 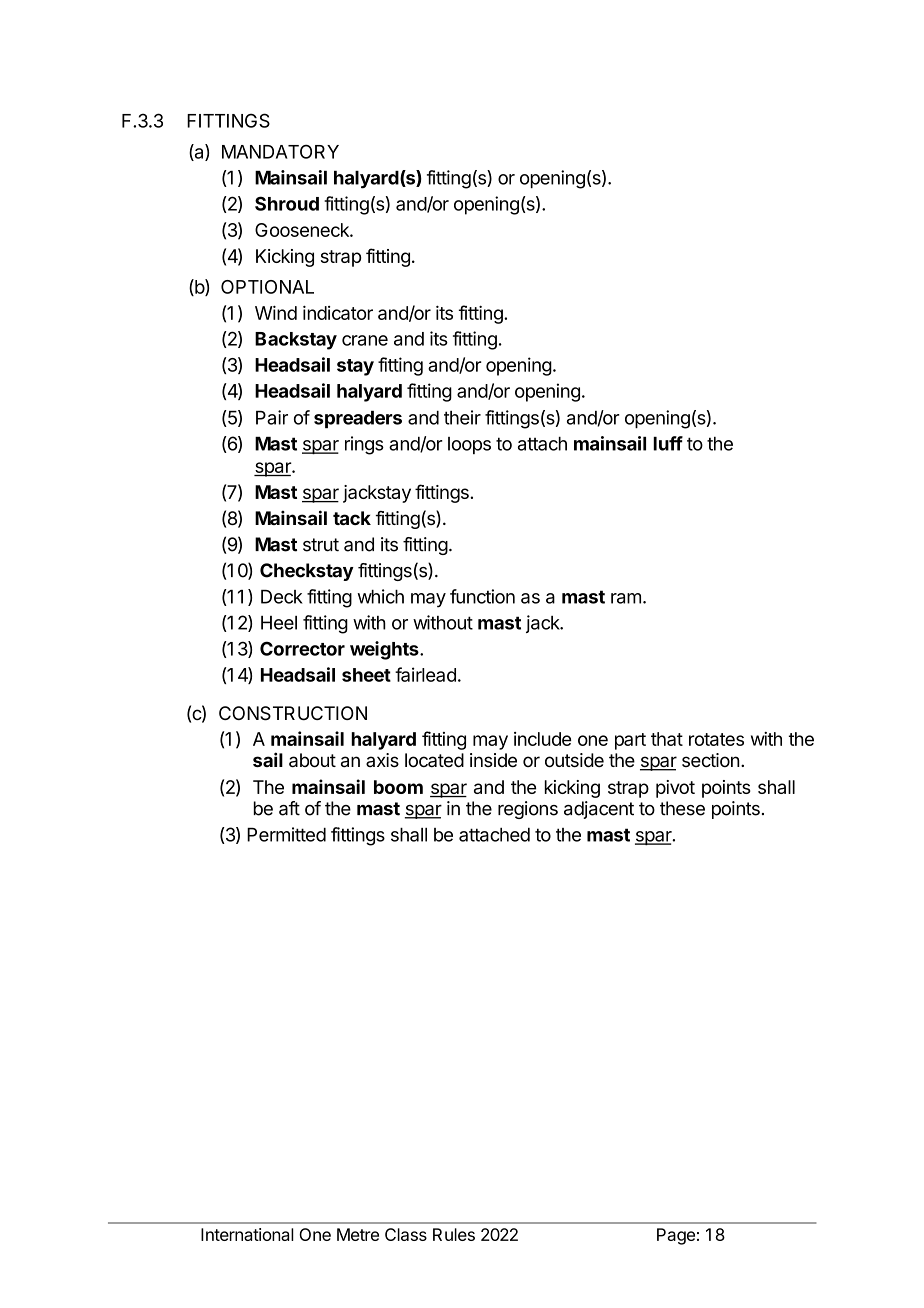 What do you see at coordinates (454, 1234) in the page?
I see `Rules` at bounding box center [454, 1234].
